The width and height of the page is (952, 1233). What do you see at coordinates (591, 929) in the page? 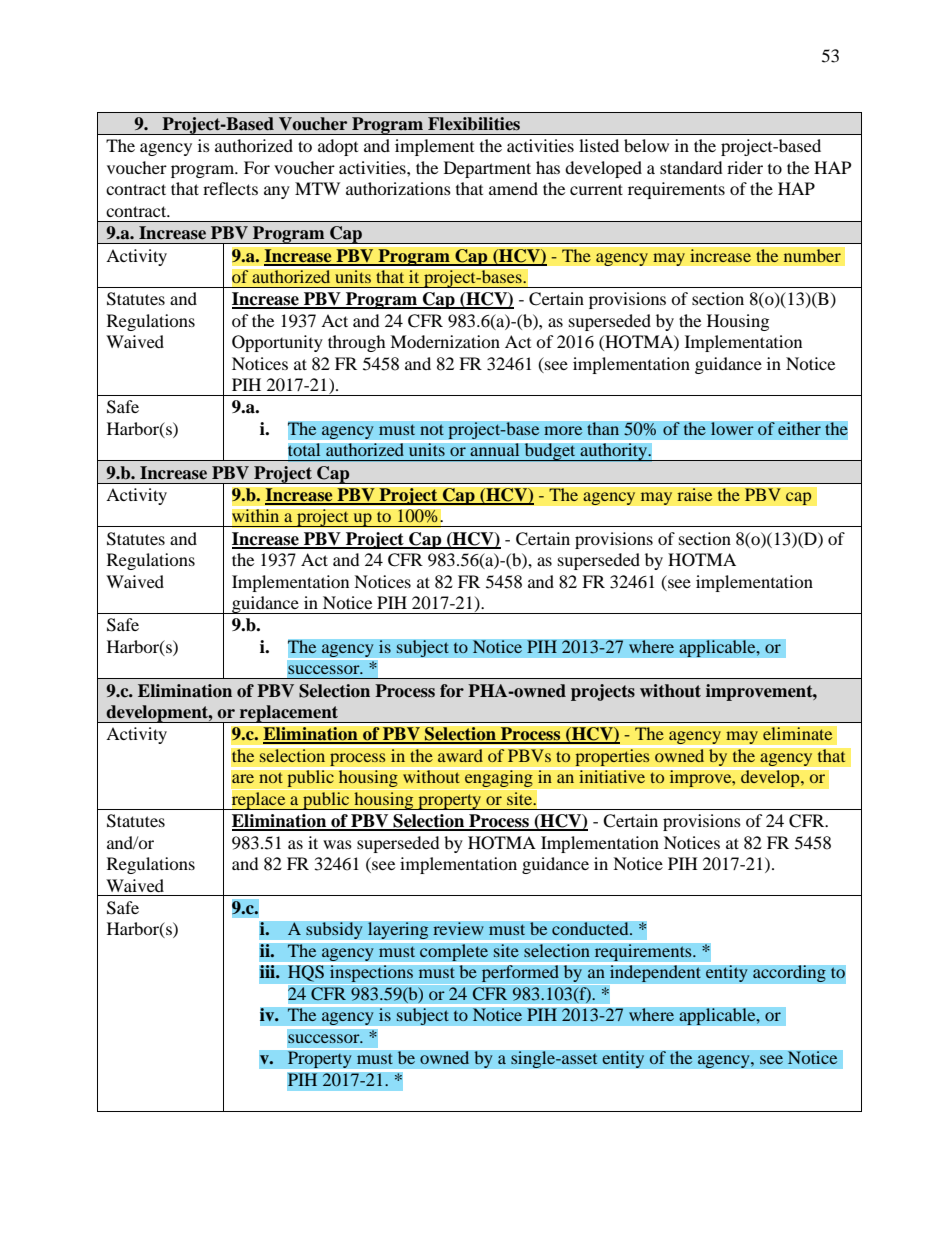
I see `conducted` at bounding box center [591, 929].
